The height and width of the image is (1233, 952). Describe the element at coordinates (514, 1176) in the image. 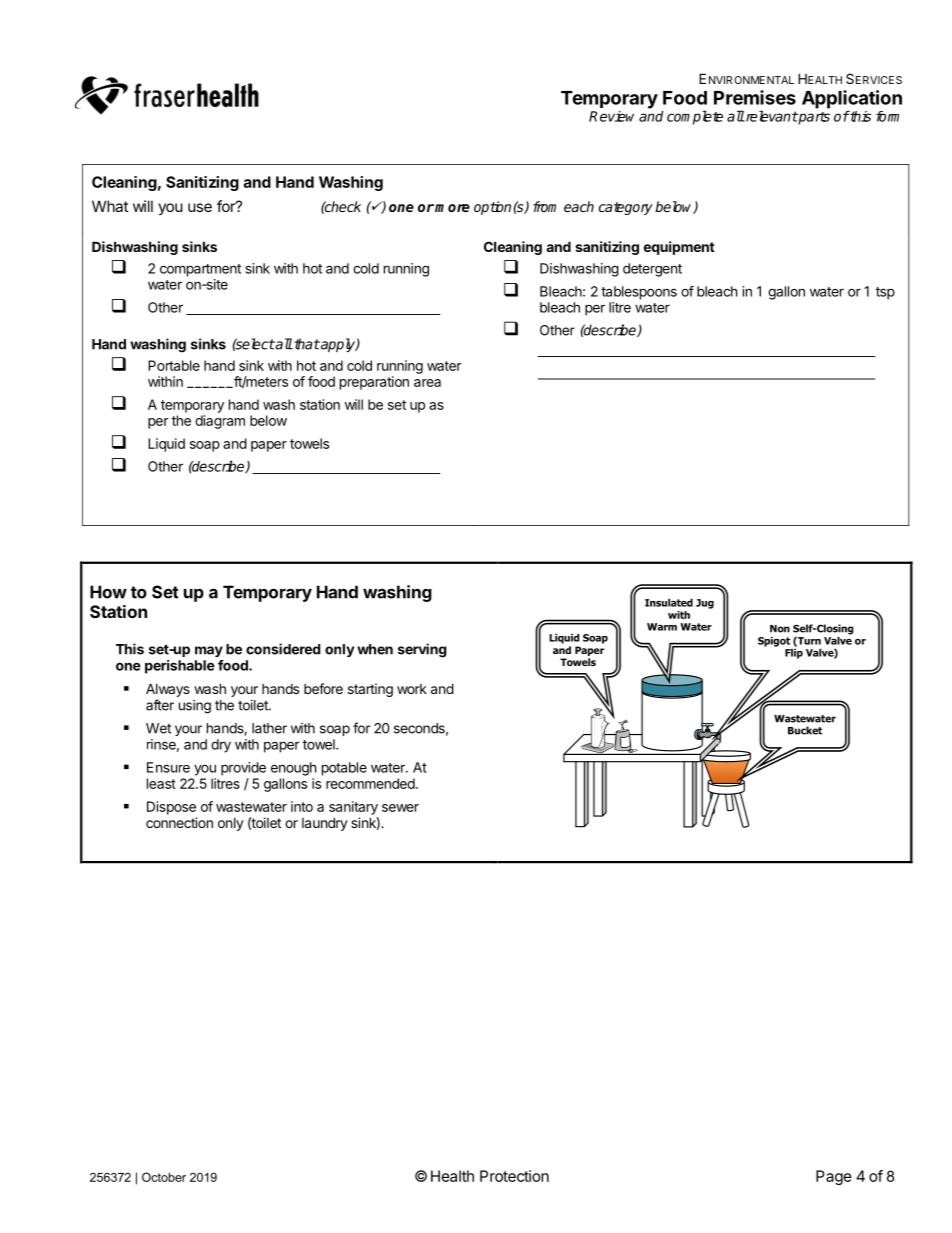

I see `Protection` at that location.
